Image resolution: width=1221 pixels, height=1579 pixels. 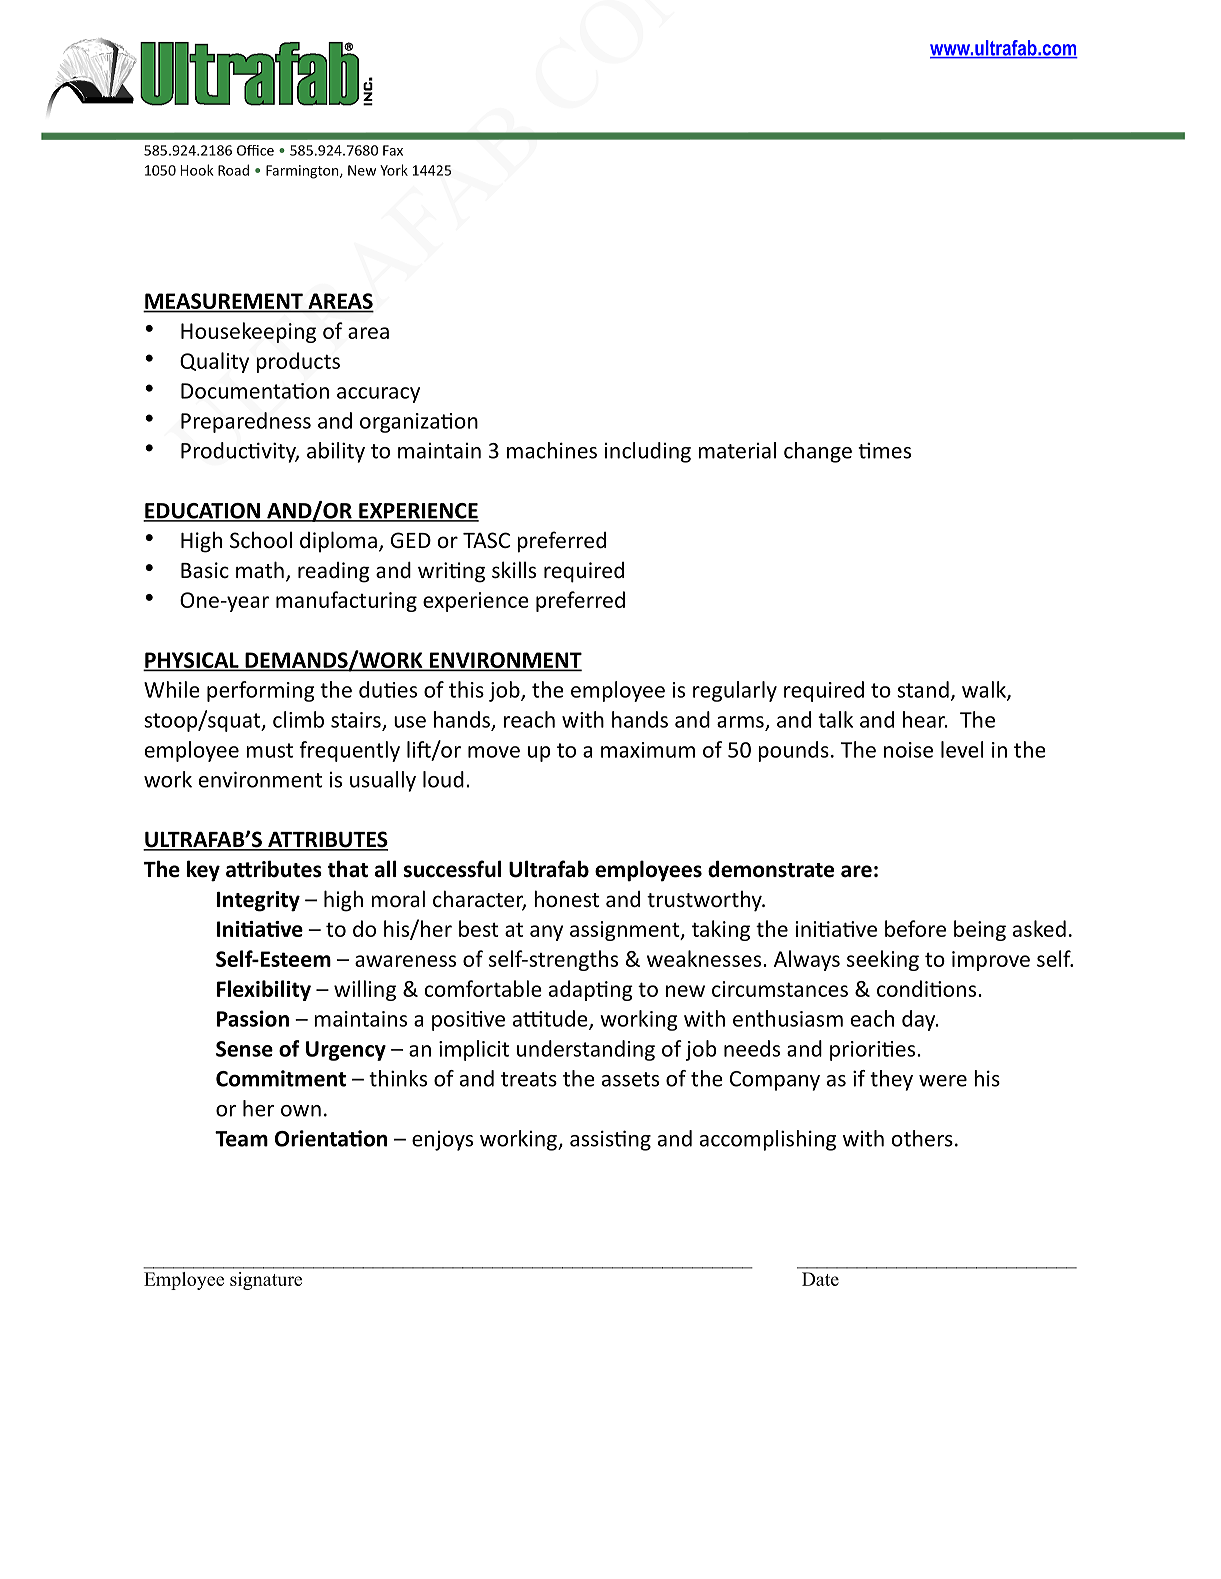 What do you see at coordinates (394, 170) in the screenshot?
I see `York` at bounding box center [394, 170].
